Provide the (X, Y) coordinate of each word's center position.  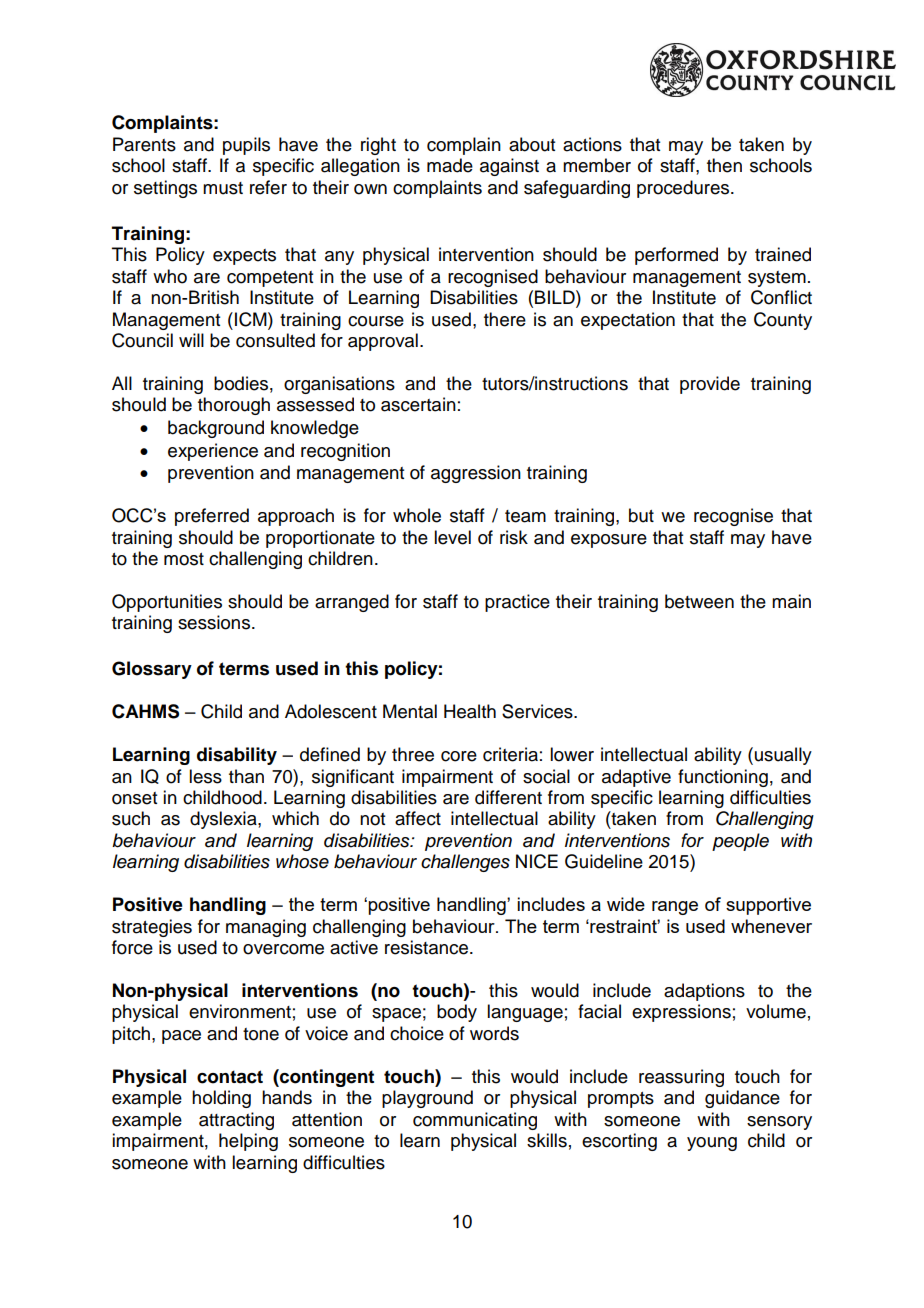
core (459, 756)
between (699, 601)
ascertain (418, 404)
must (223, 188)
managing (266, 928)
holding (221, 1099)
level (452, 537)
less (205, 776)
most (184, 559)
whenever (771, 926)
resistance (428, 947)
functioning (723, 778)
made (450, 165)
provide (710, 385)
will (191, 340)
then (724, 165)
